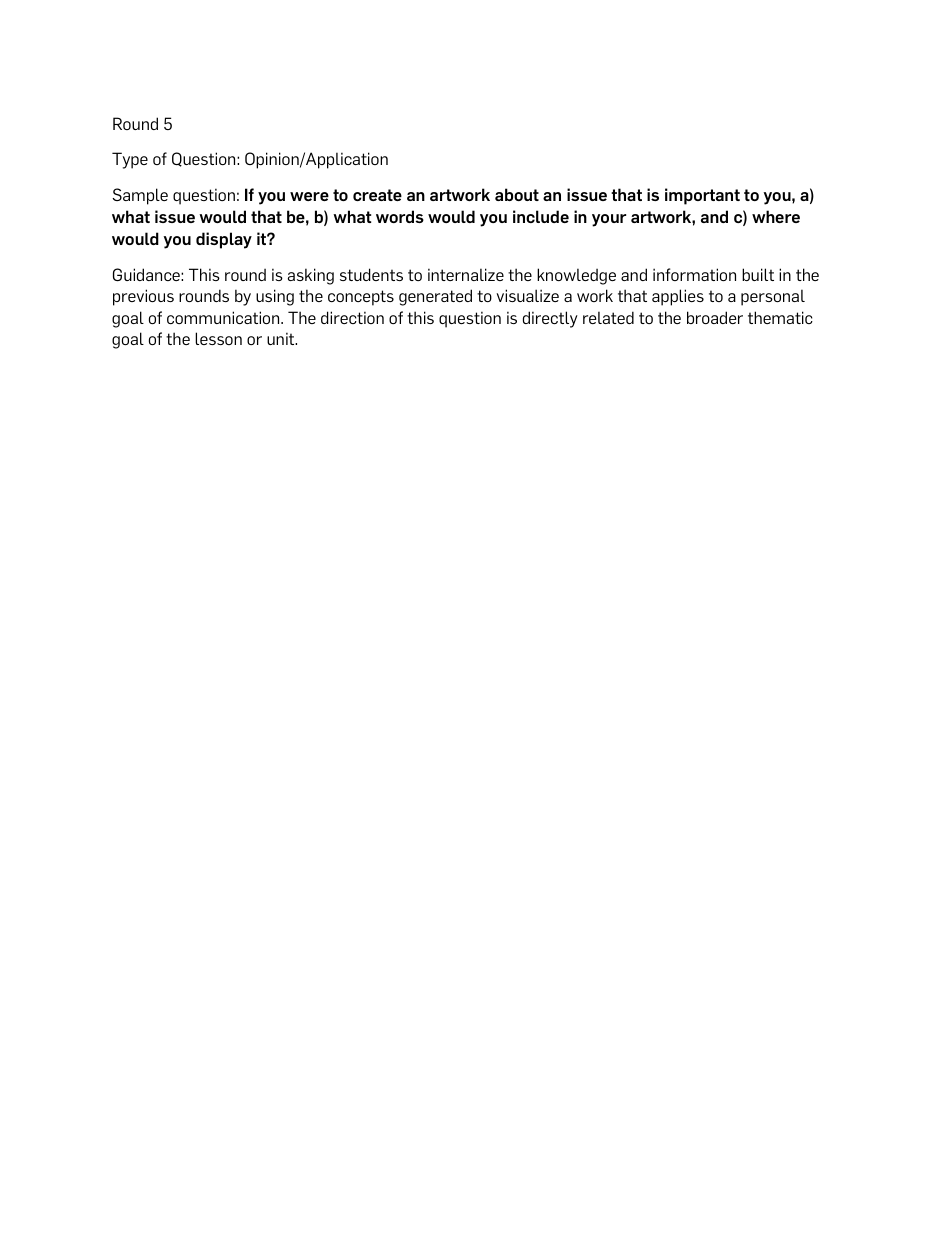  What do you see at coordinates (466, 274) in the screenshot?
I see `internalize` at bounding box center [466, 274].
